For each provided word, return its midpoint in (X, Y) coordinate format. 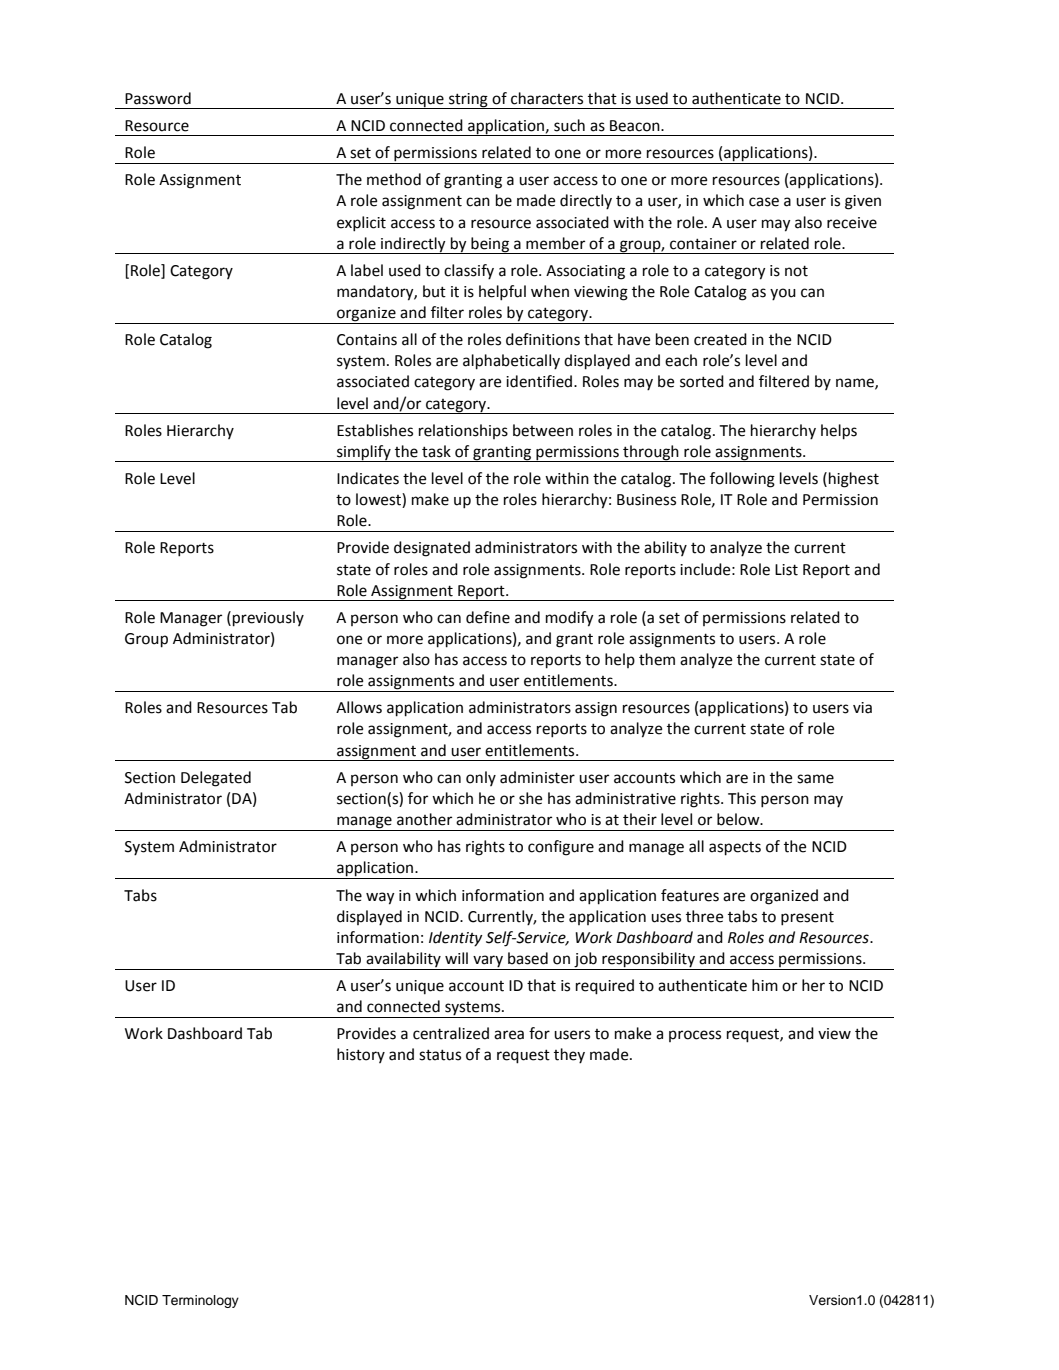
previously (268, 619)
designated (432, 549)
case (764, 202)
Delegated (216, 779)
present (807, 918)
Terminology (200, 1301)
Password (158, 98)
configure (561, 848)
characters (547, 98)
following (742, 480)
